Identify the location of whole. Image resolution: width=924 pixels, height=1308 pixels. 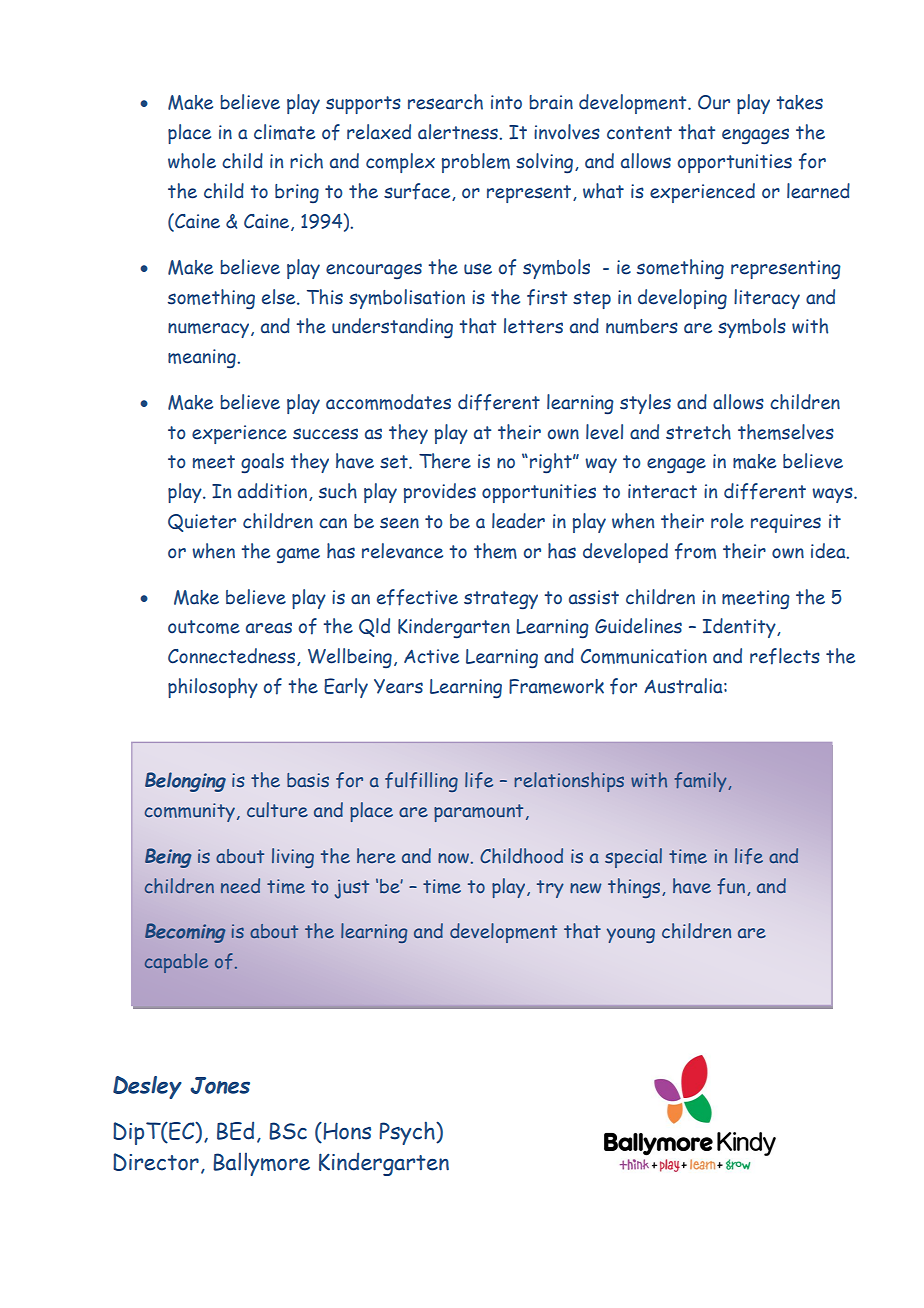
(192, 161).
